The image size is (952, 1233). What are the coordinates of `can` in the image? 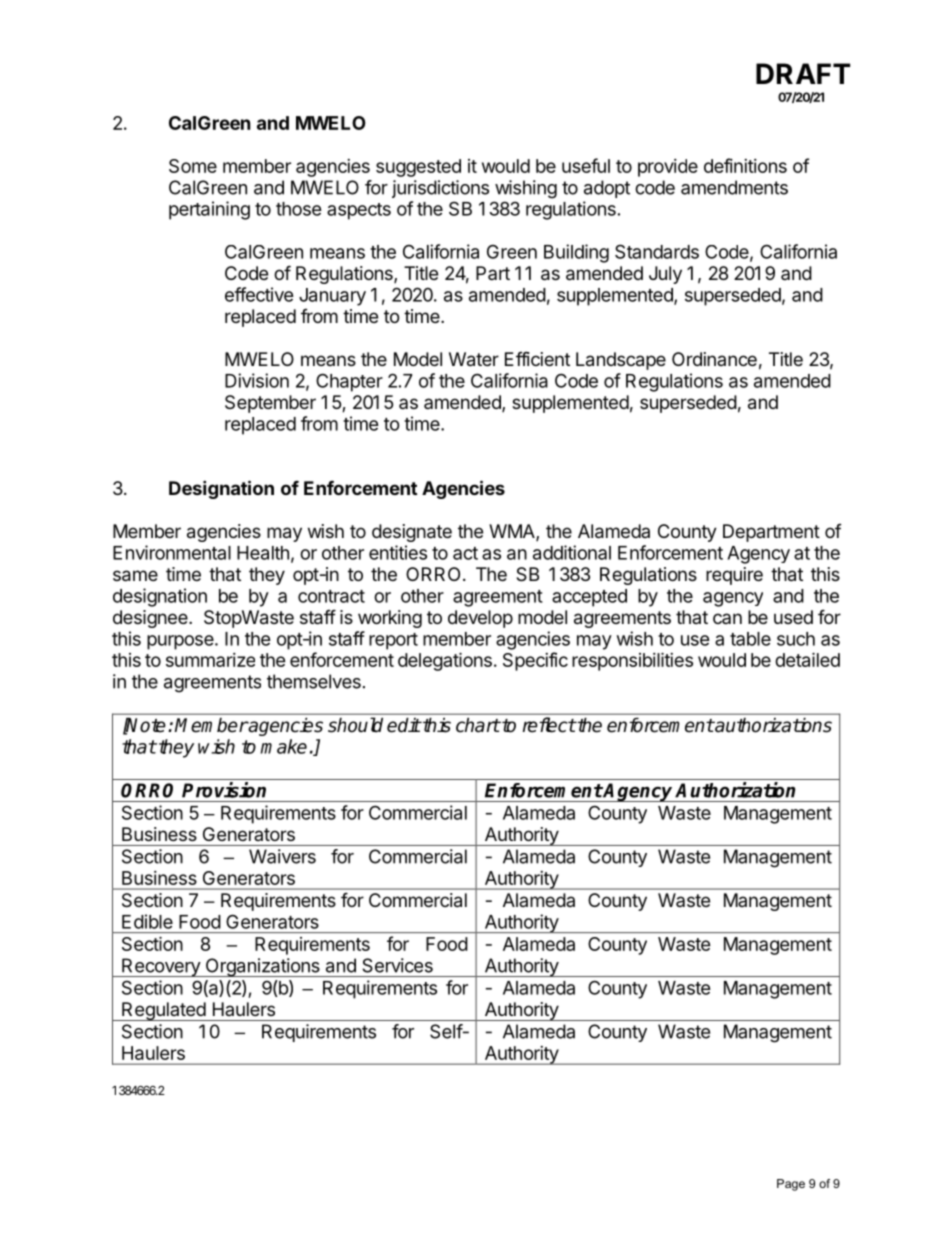 It's located at (727, 618).
